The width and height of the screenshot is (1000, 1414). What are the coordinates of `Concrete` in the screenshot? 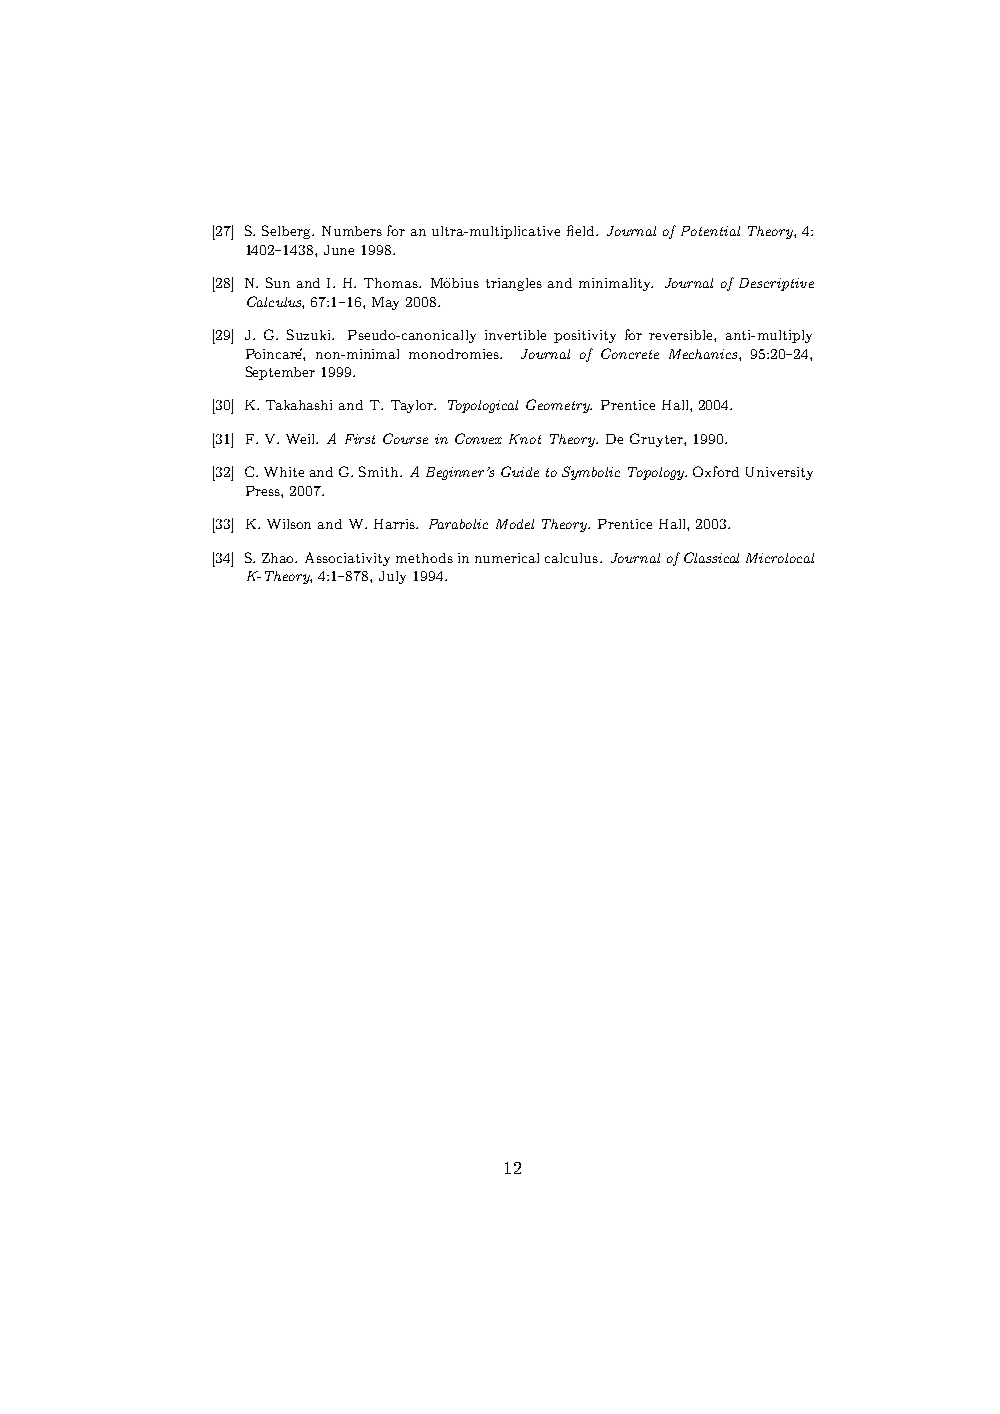 It's located at (630, 353).
